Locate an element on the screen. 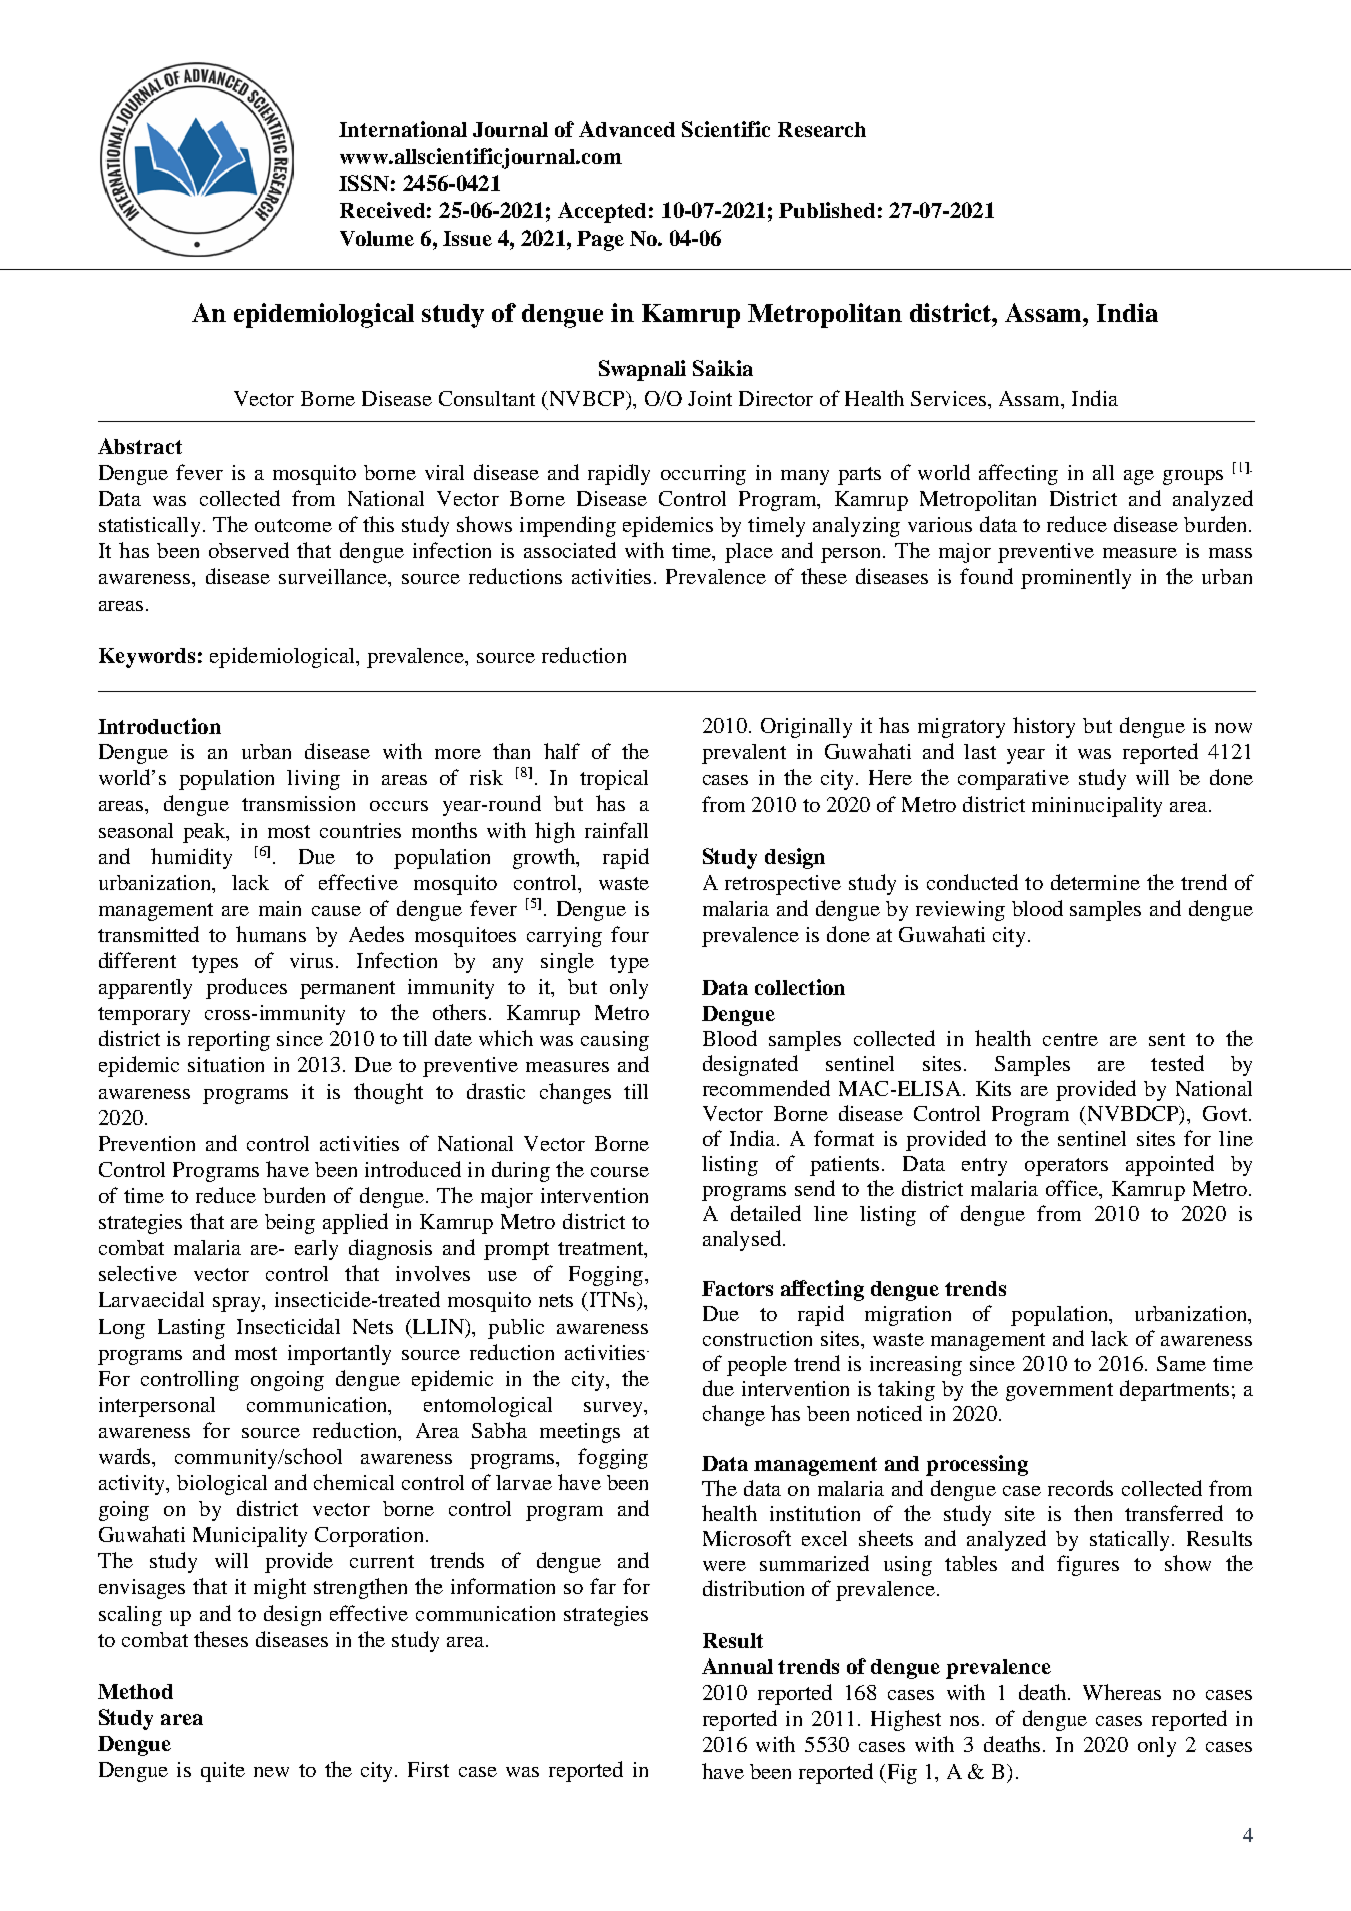 Image resolution: width=1351 pixels, height=1911 pixels. humans is located at coordinates (271, 934).
